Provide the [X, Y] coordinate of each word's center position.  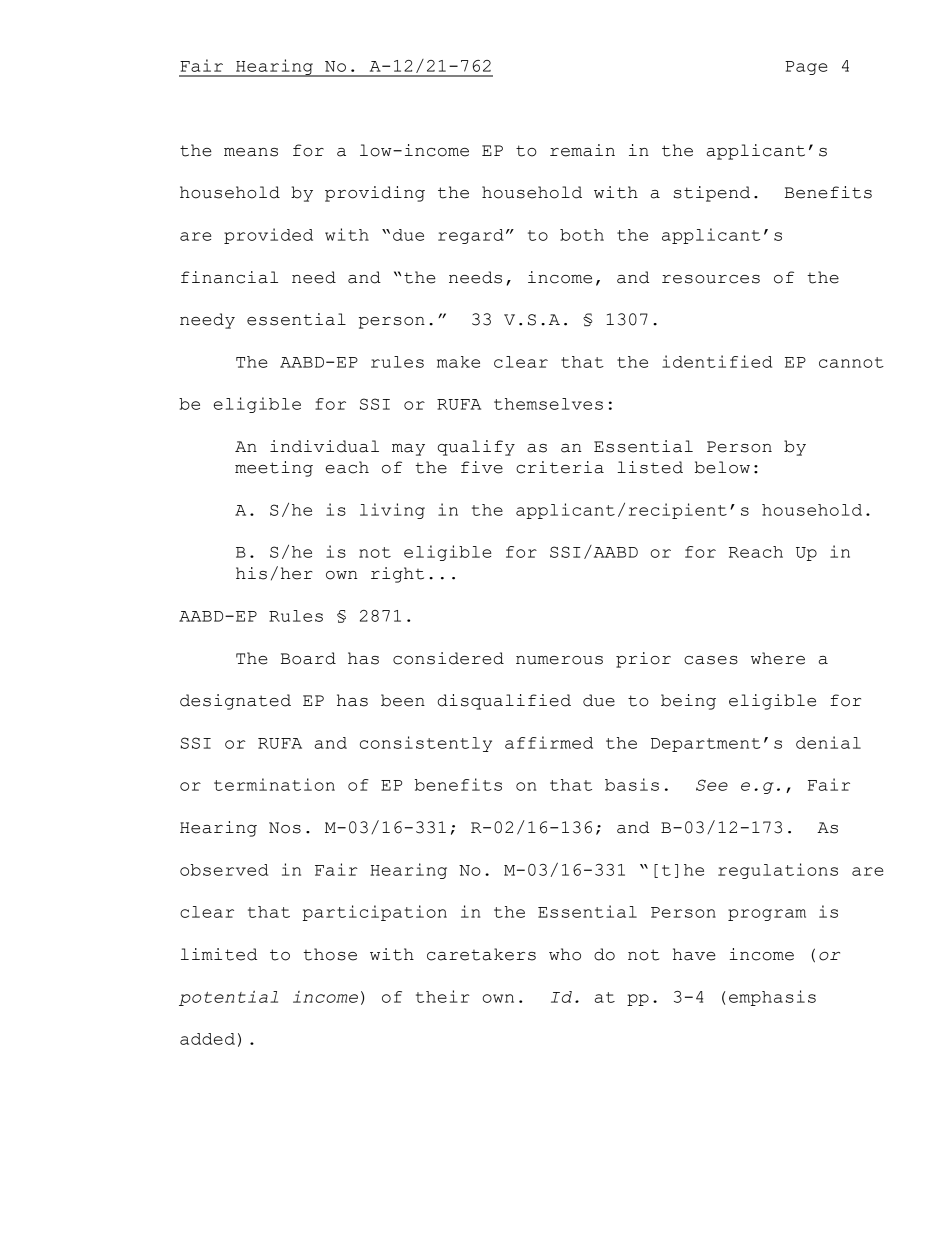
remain [582, 150]
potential [228, 998]
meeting [274, 469]
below [722, 467]
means [251, 152]
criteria [560, 467]
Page [806, 68]
